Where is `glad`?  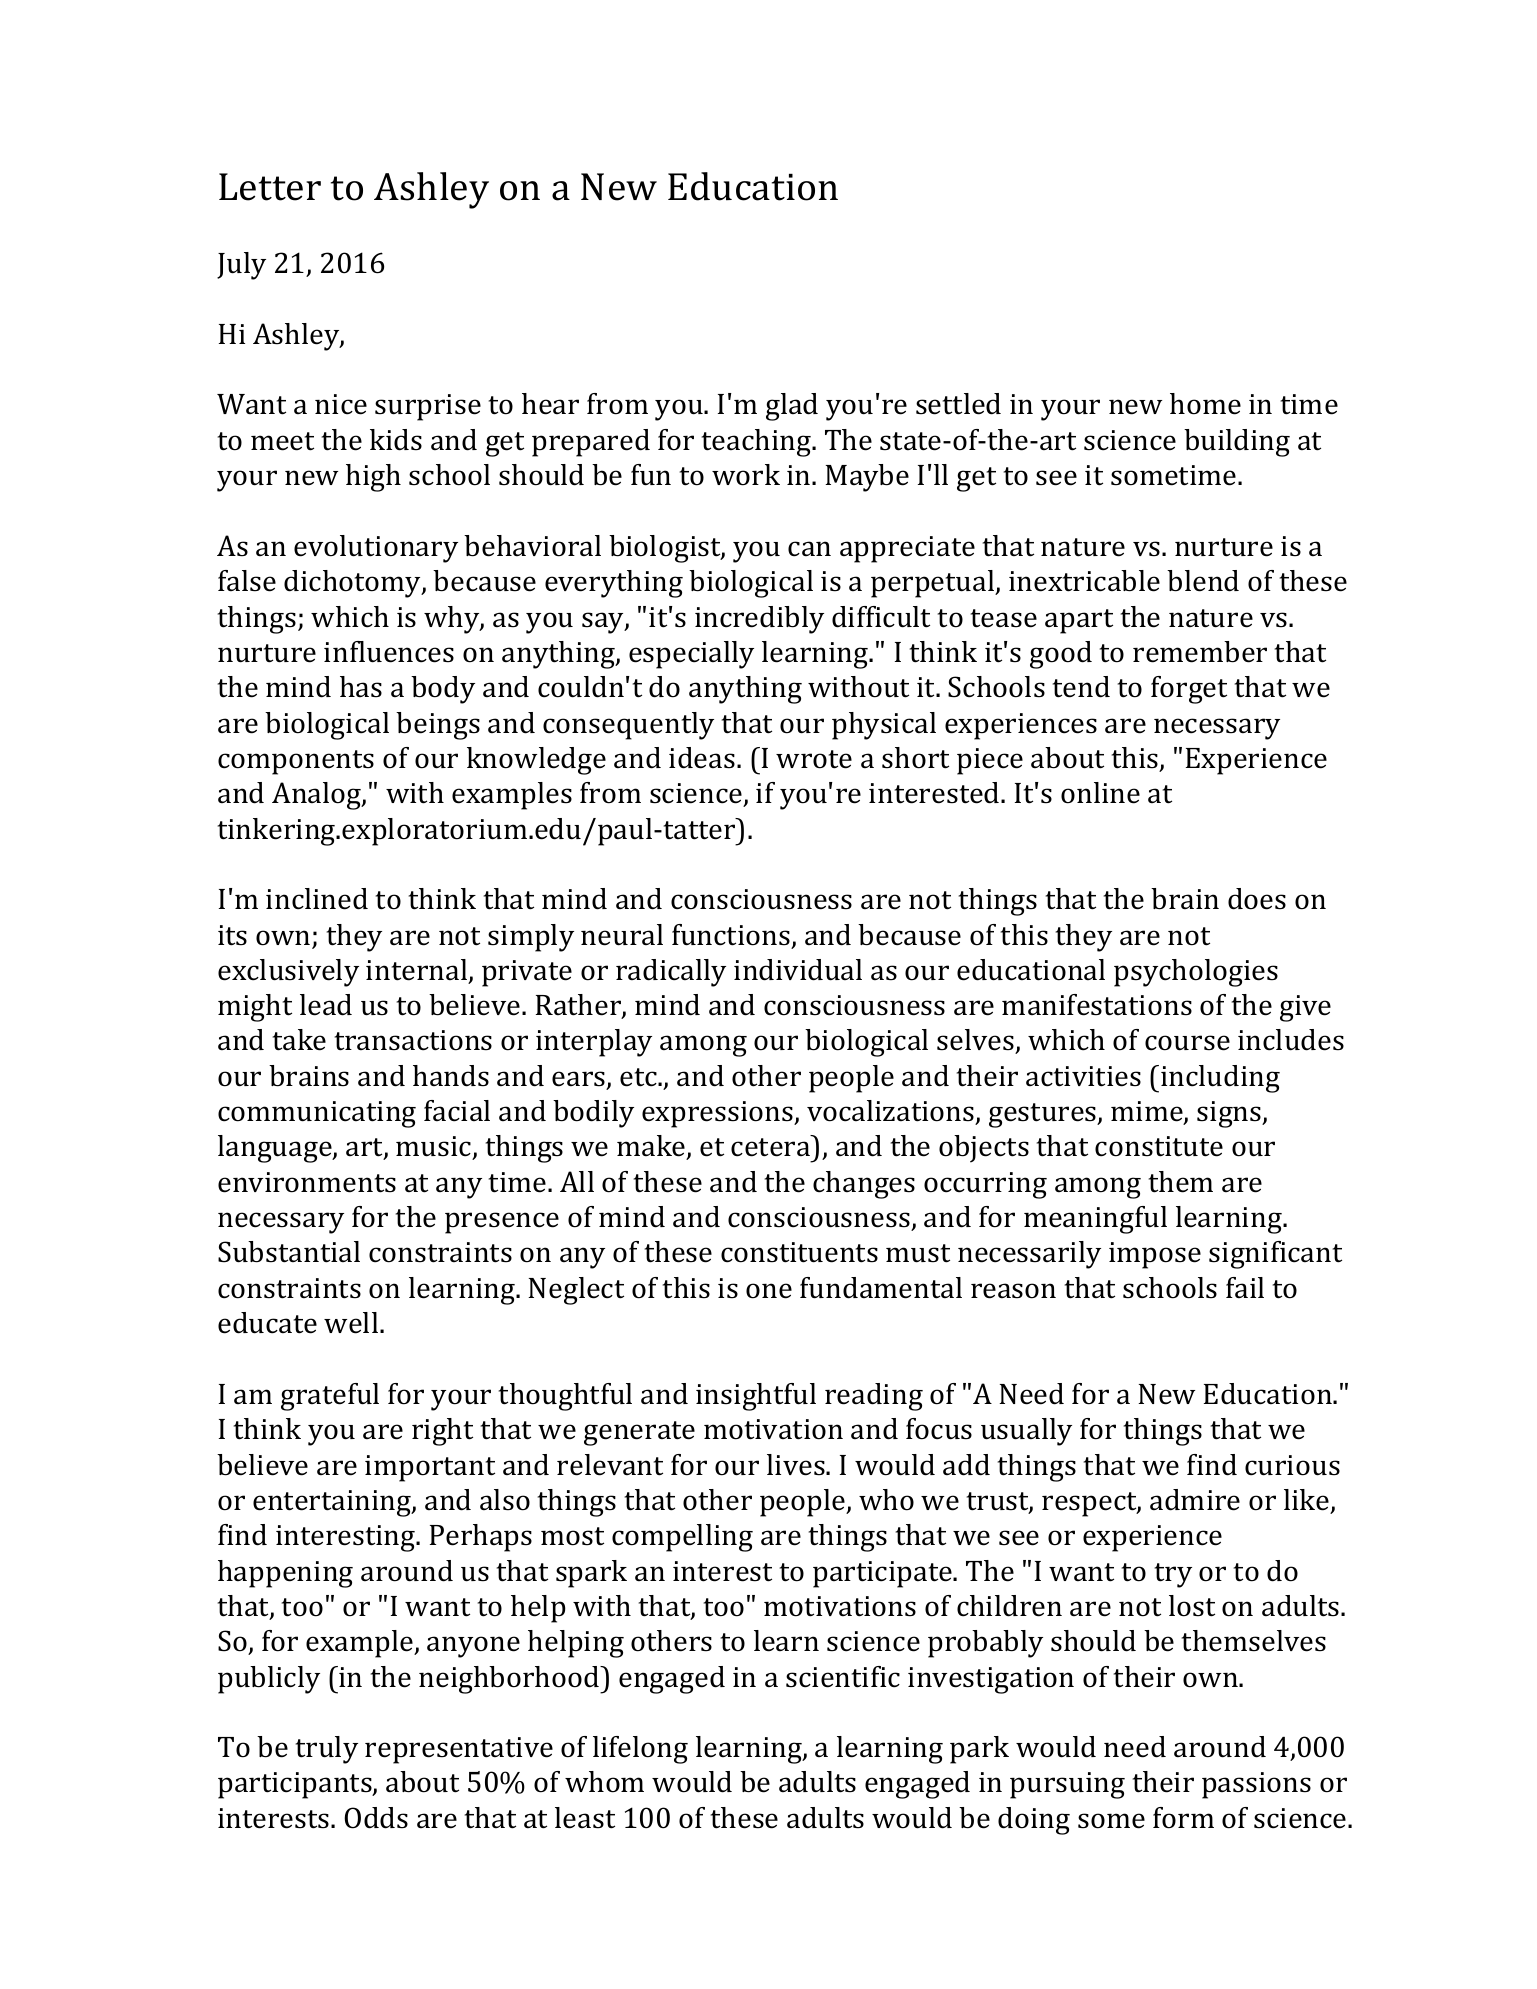 glad is located at coordinates (792, 407).
